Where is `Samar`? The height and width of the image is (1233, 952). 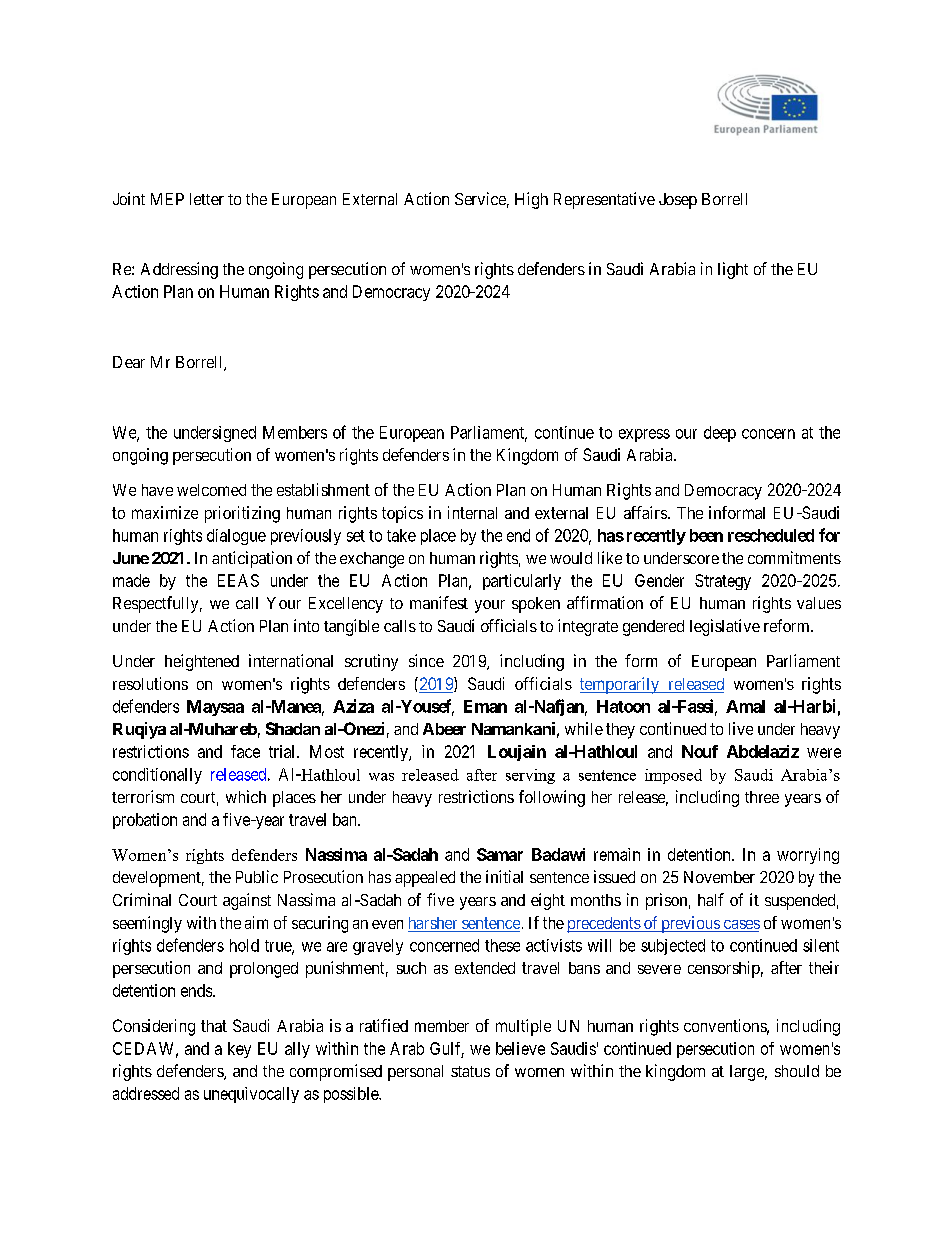
Samar is located at coordinates (500, 854).
